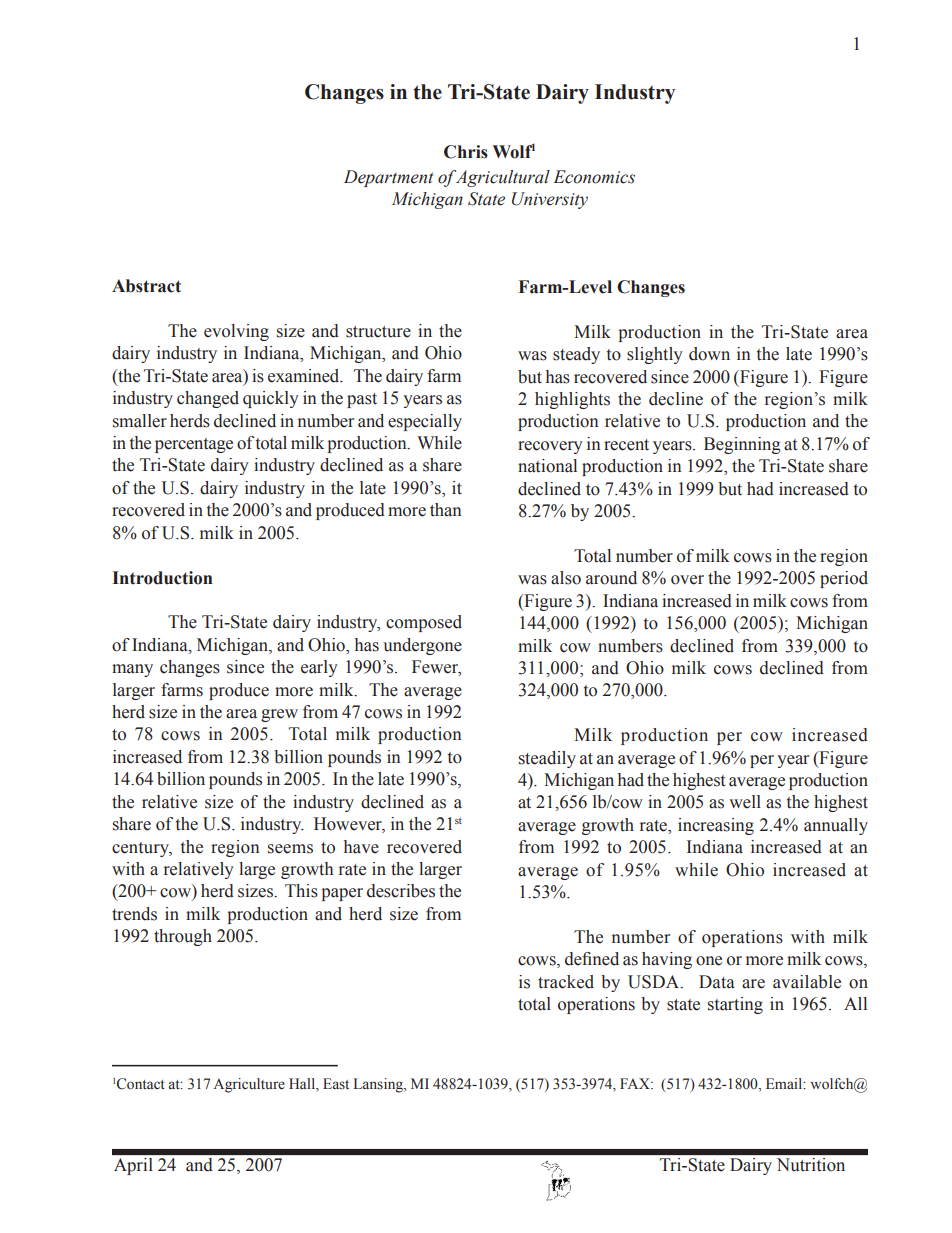 The width and height of the image is (952, 1233). I want to click on increasing, so click(716, 826).
